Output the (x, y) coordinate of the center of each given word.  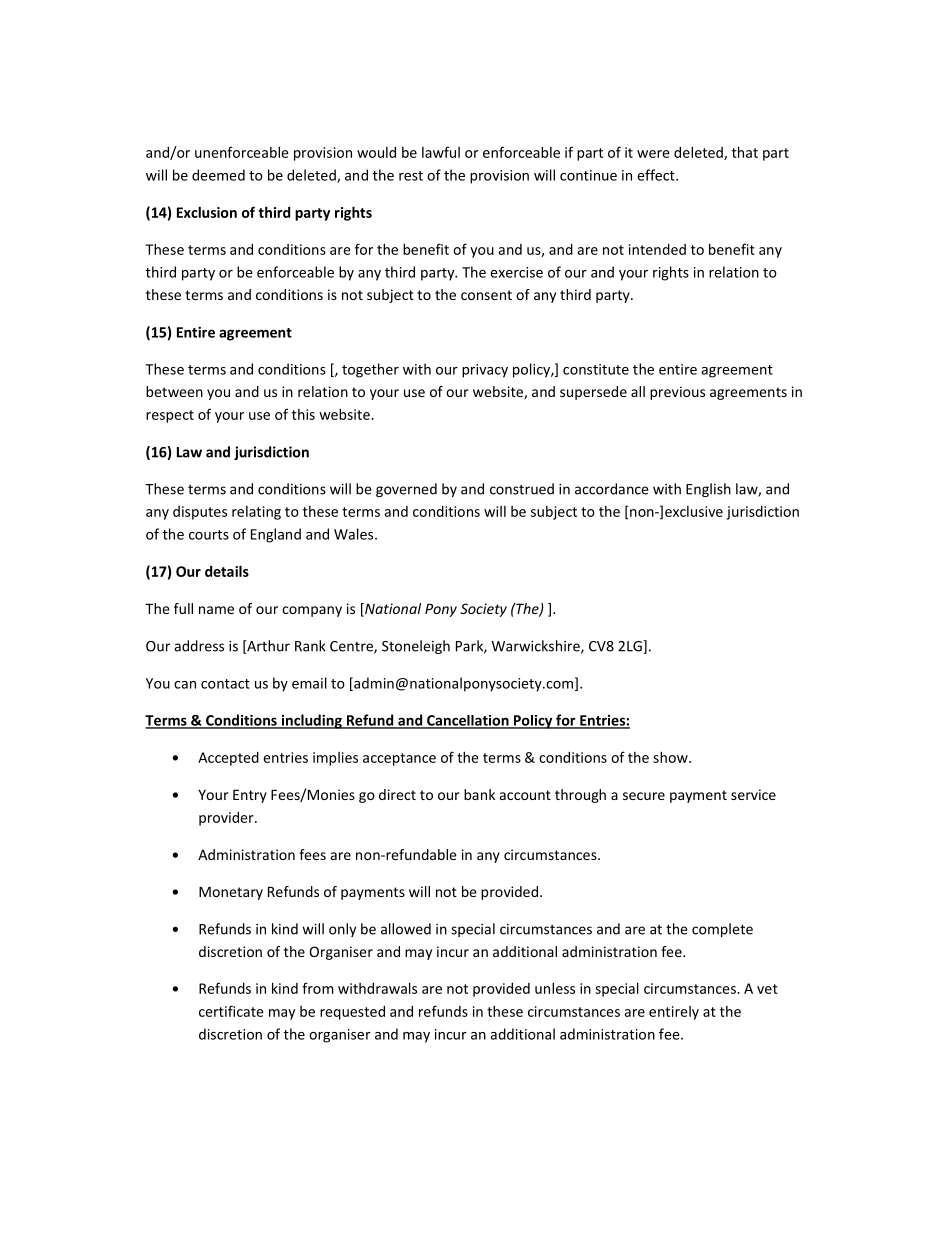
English (708, 490)
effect (657, 175)
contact (225, 684)
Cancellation (468, 721)
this (303, 414)
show (671, 757)
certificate (231, 1011)
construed (522, 489)
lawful (441, 152)
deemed (218, 175)
